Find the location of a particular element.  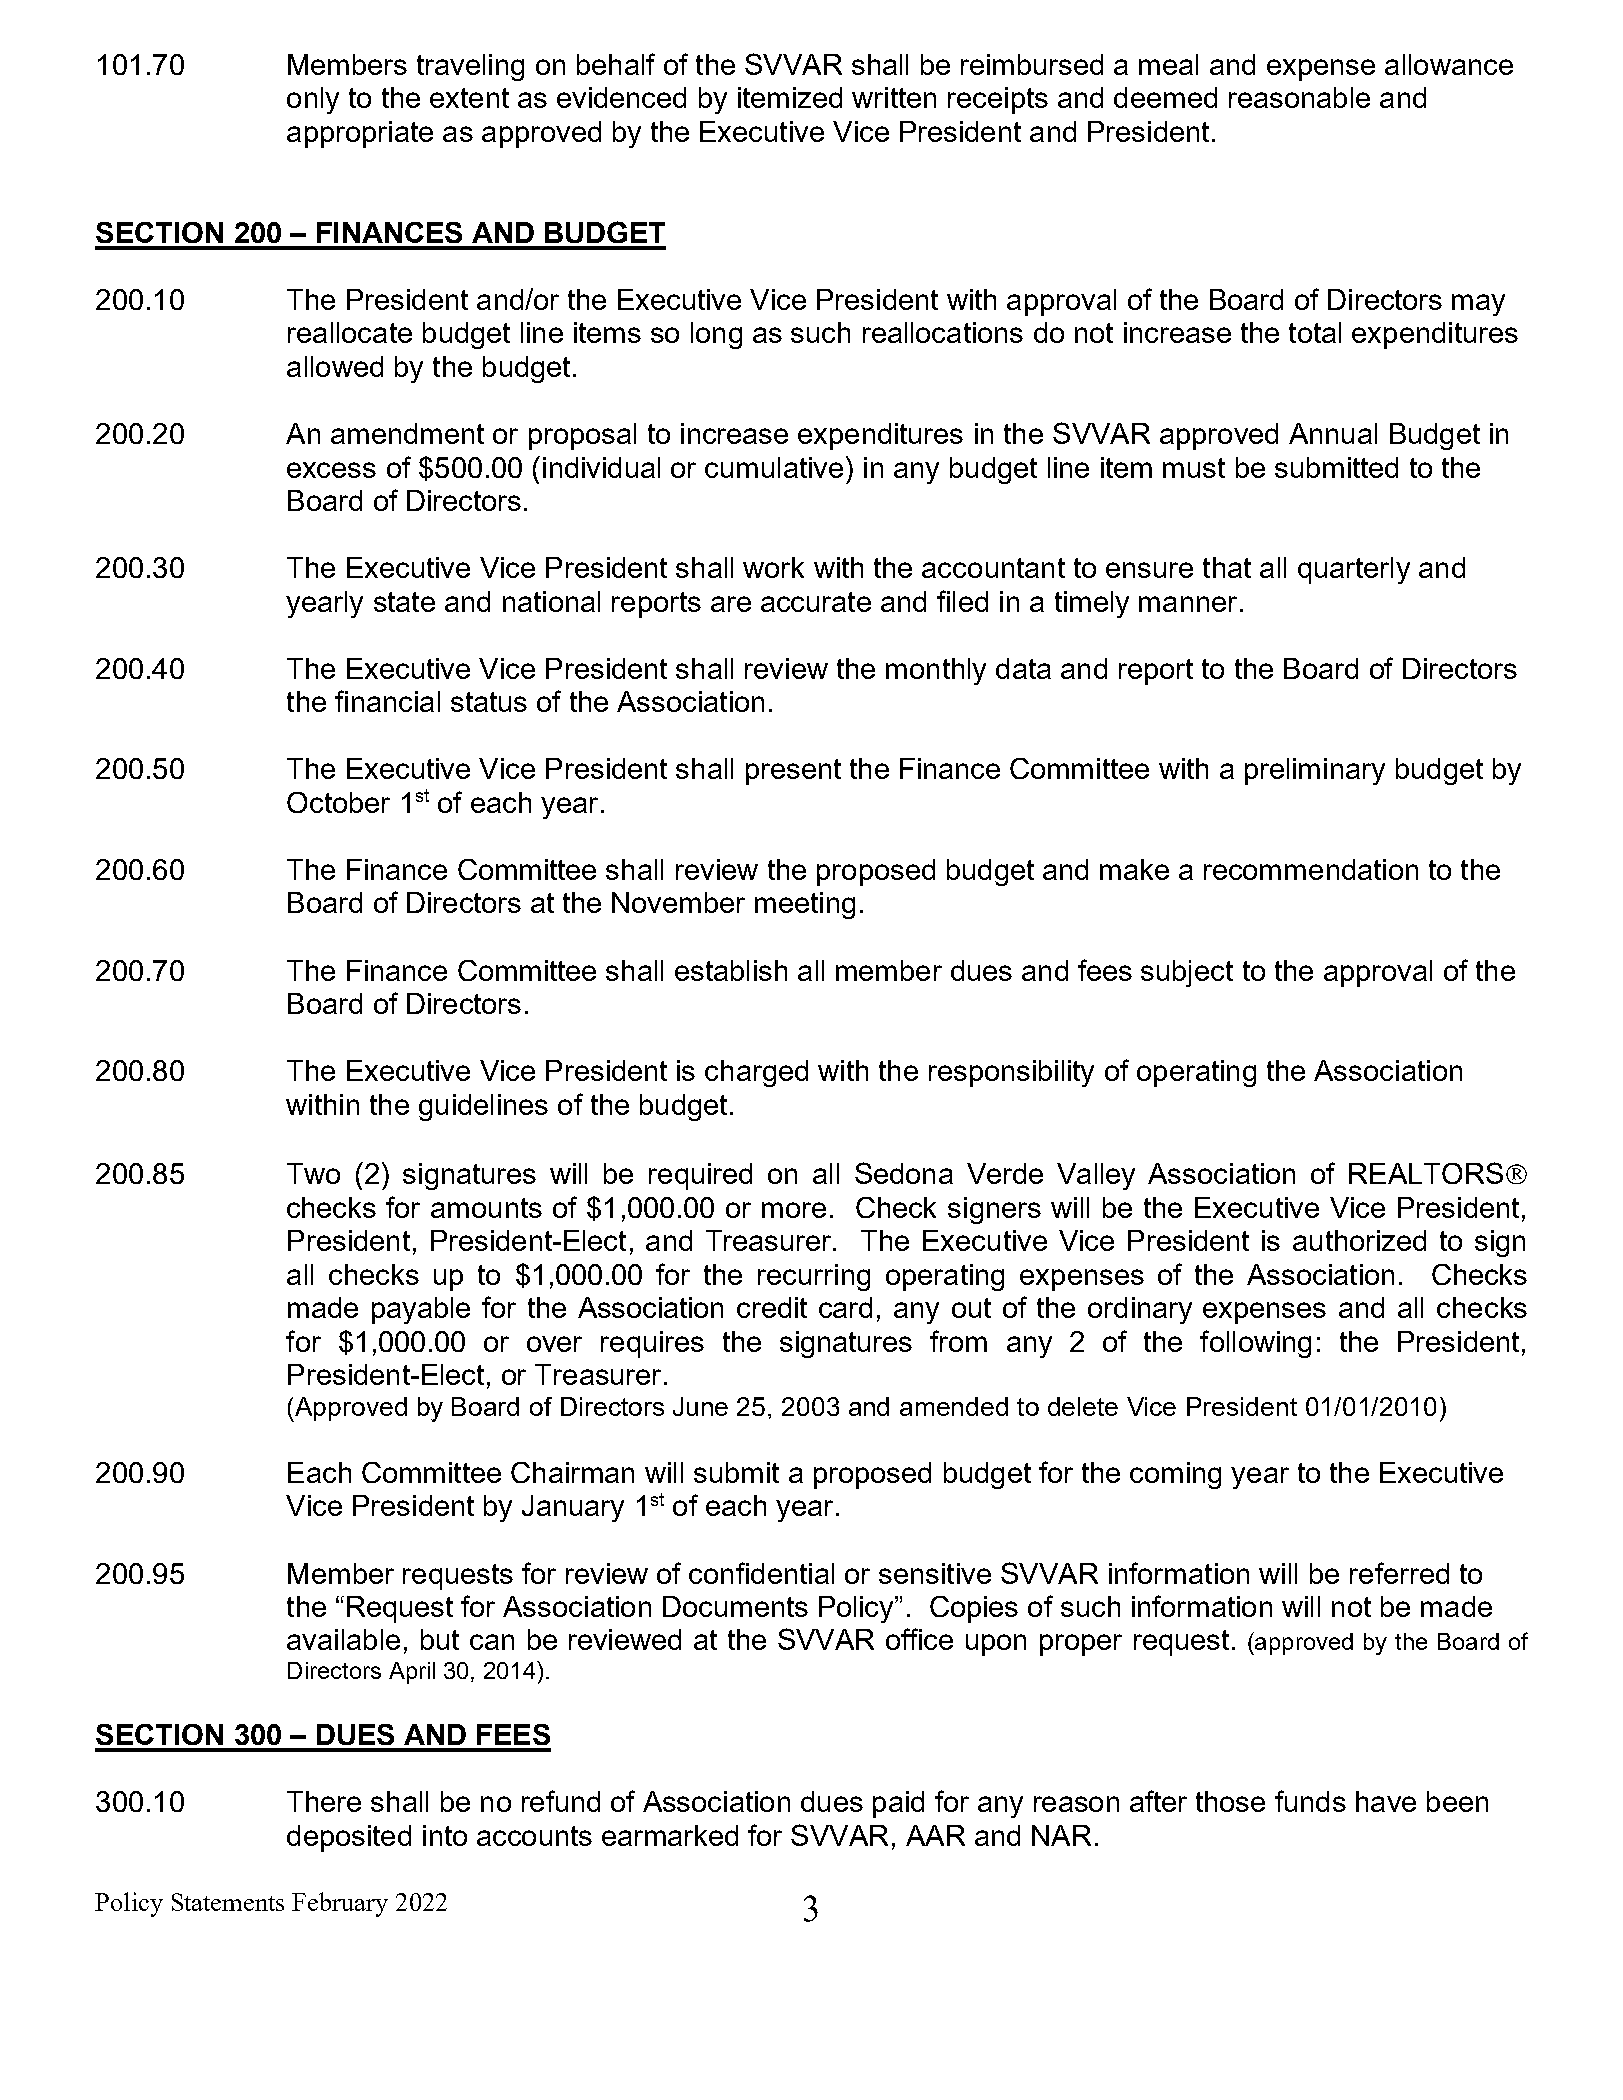

written is located at coordinates (894, 97).
